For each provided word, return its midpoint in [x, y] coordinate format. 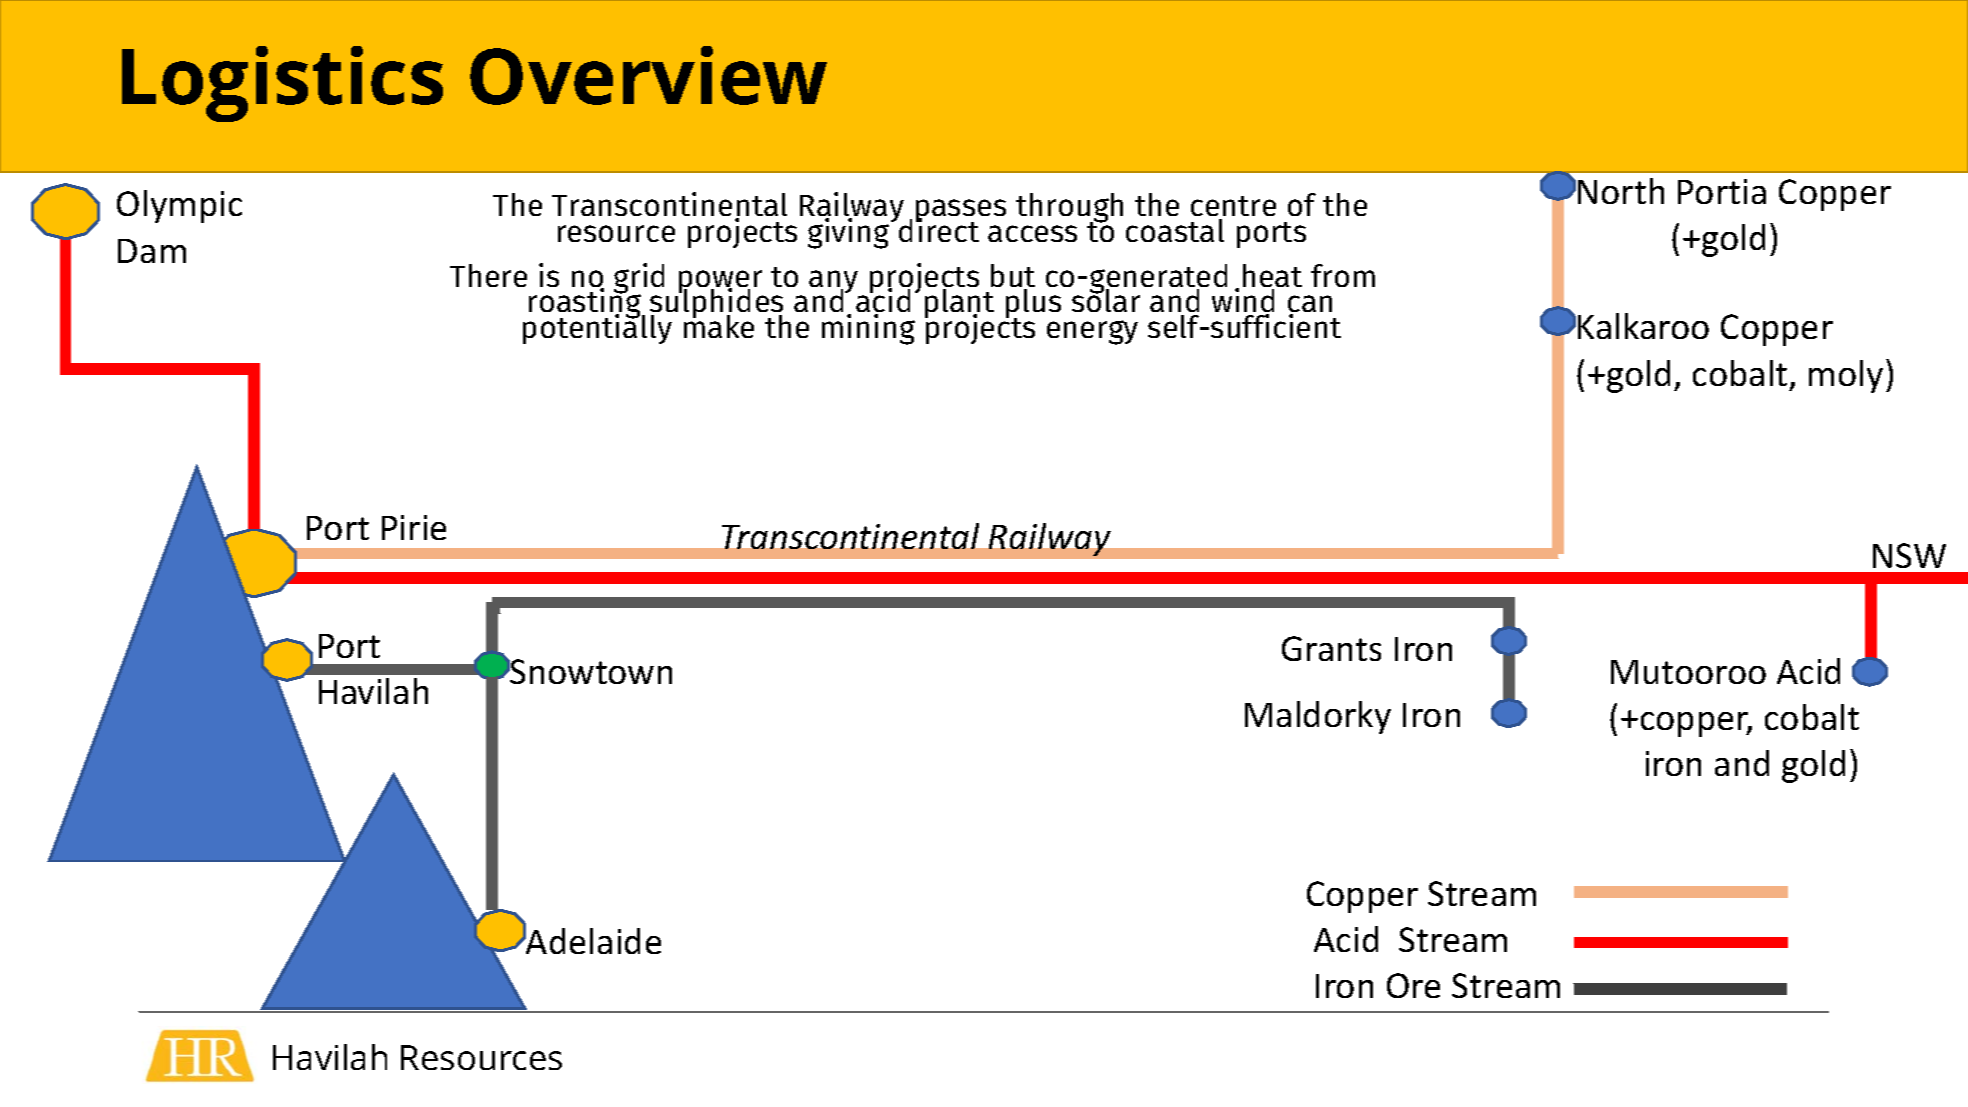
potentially [597, 328]
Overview [648, 75]
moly [1846, 376]
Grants [1331, 648]
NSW [1909, 555]
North [1621, 191]
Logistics [282, 84]
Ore [1413, 985]
